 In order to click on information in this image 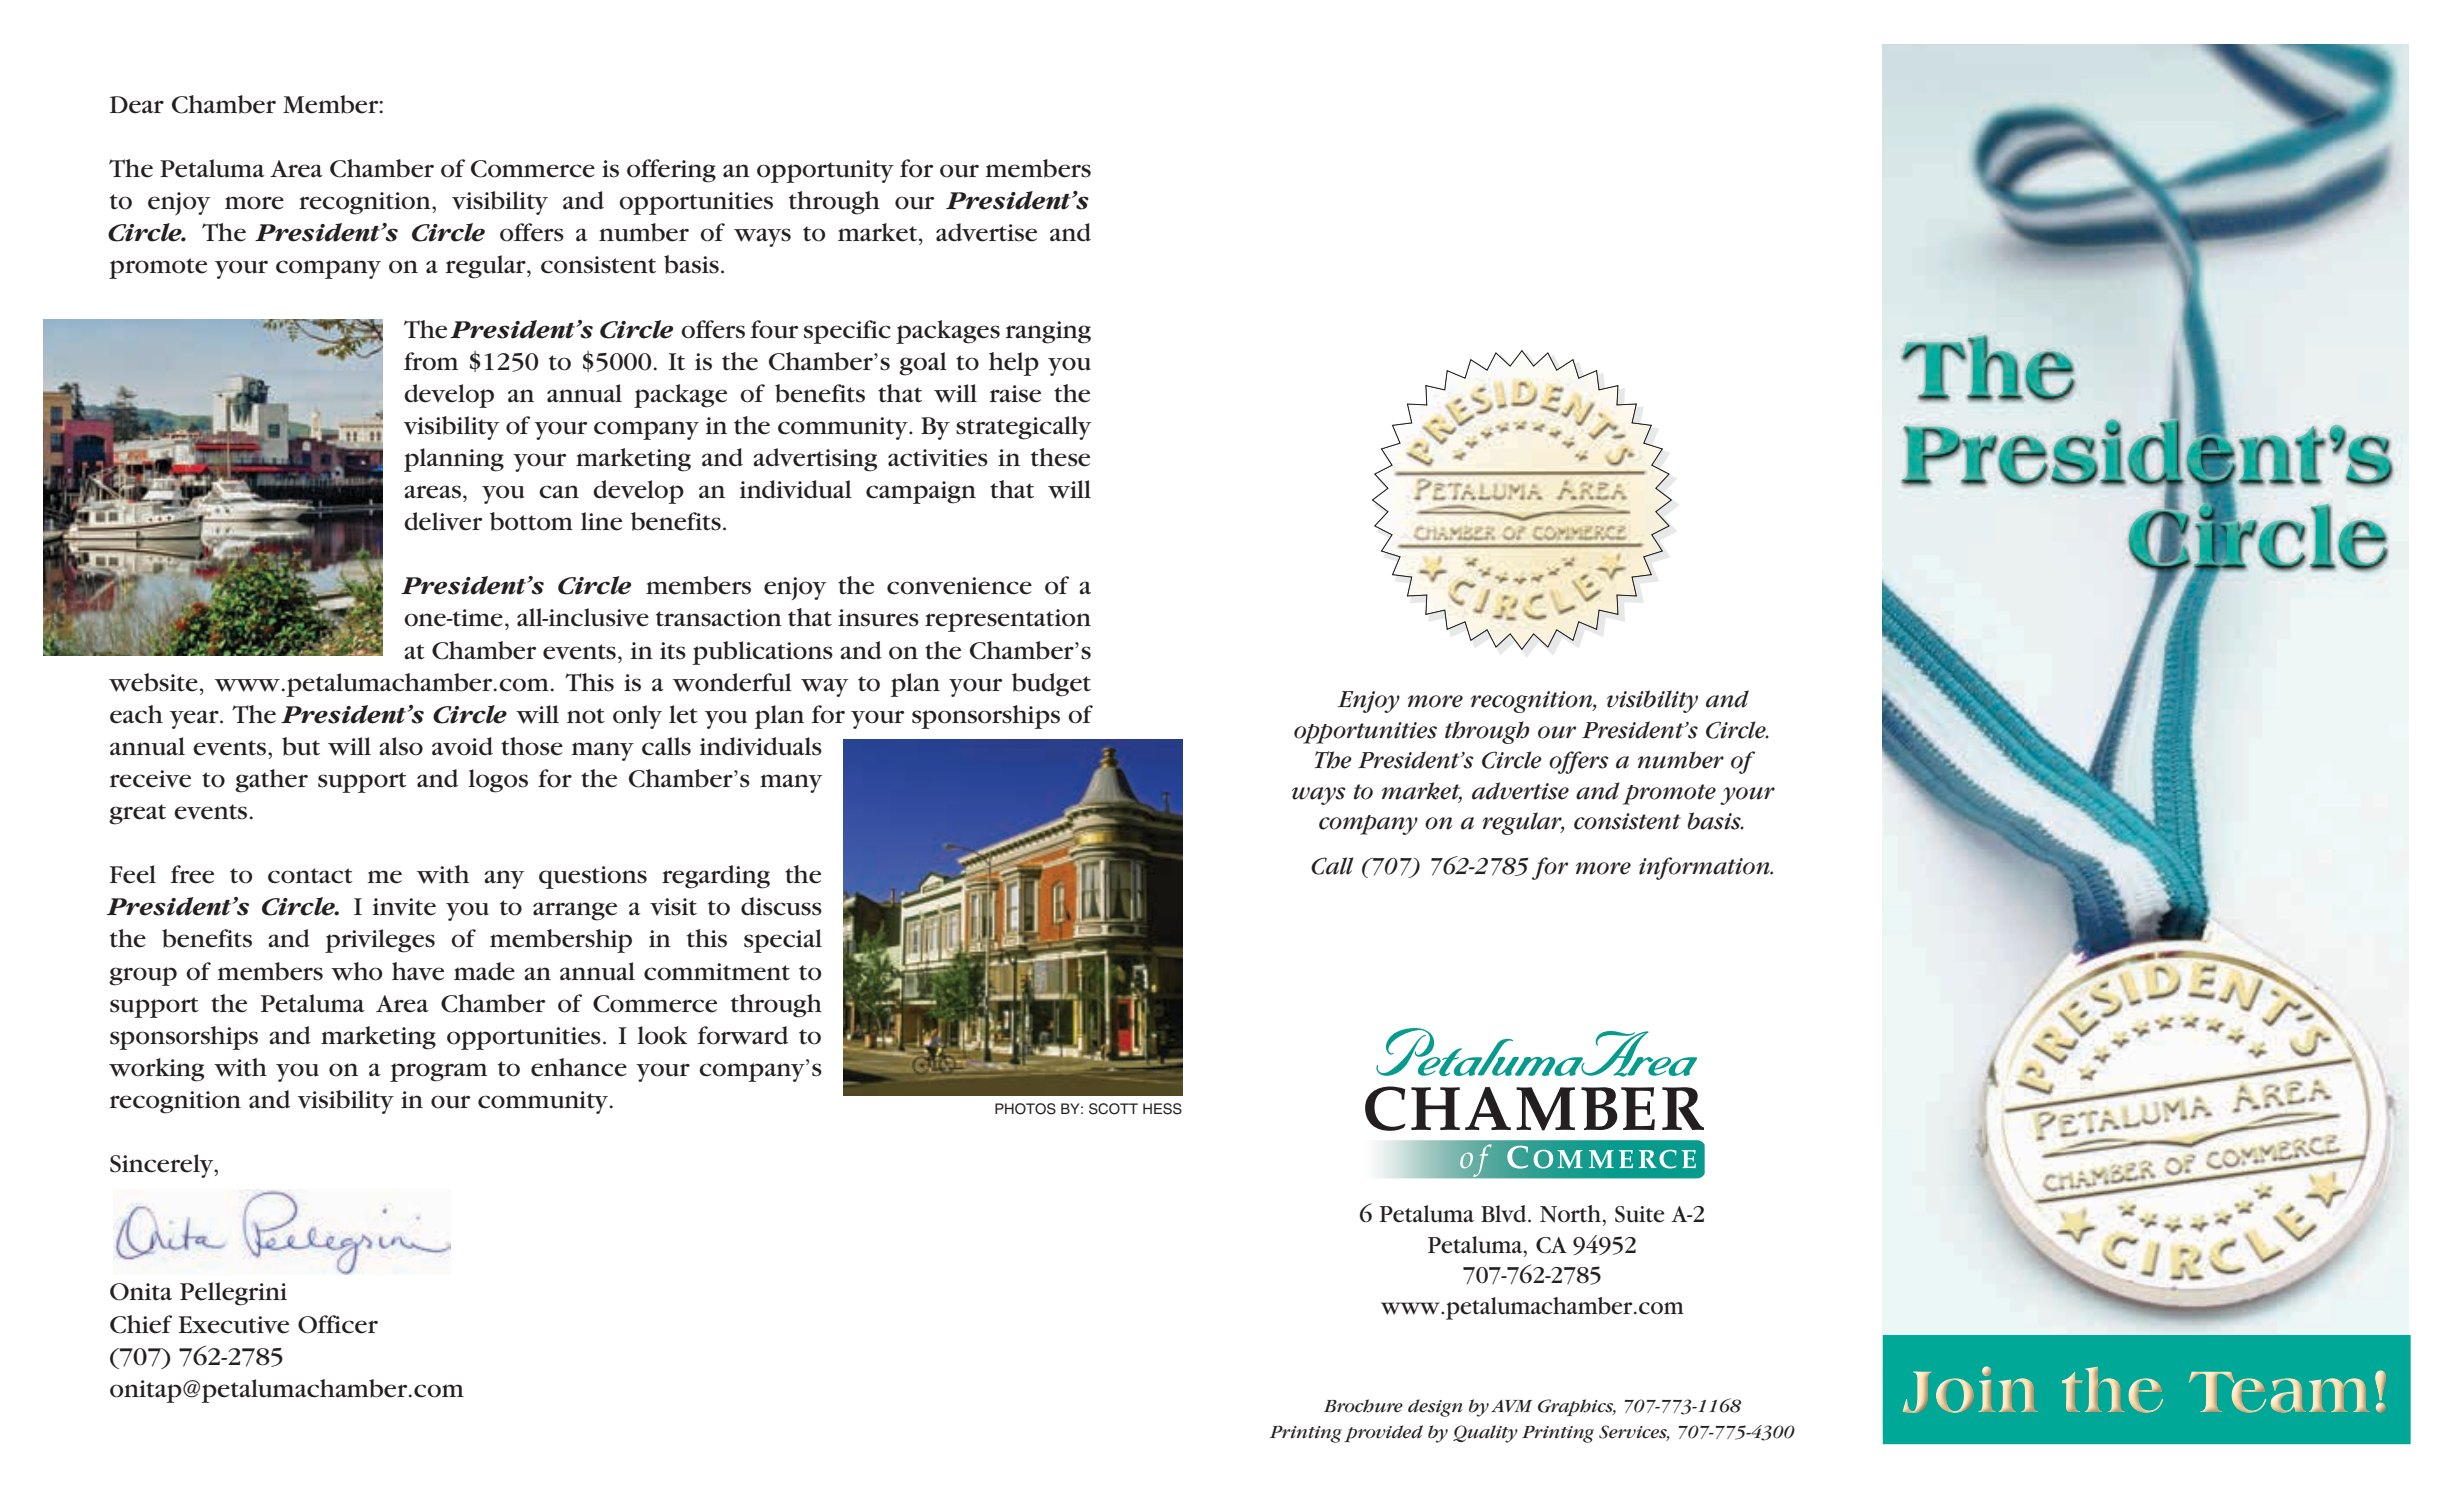, I will do `click(1705, 868)`.
